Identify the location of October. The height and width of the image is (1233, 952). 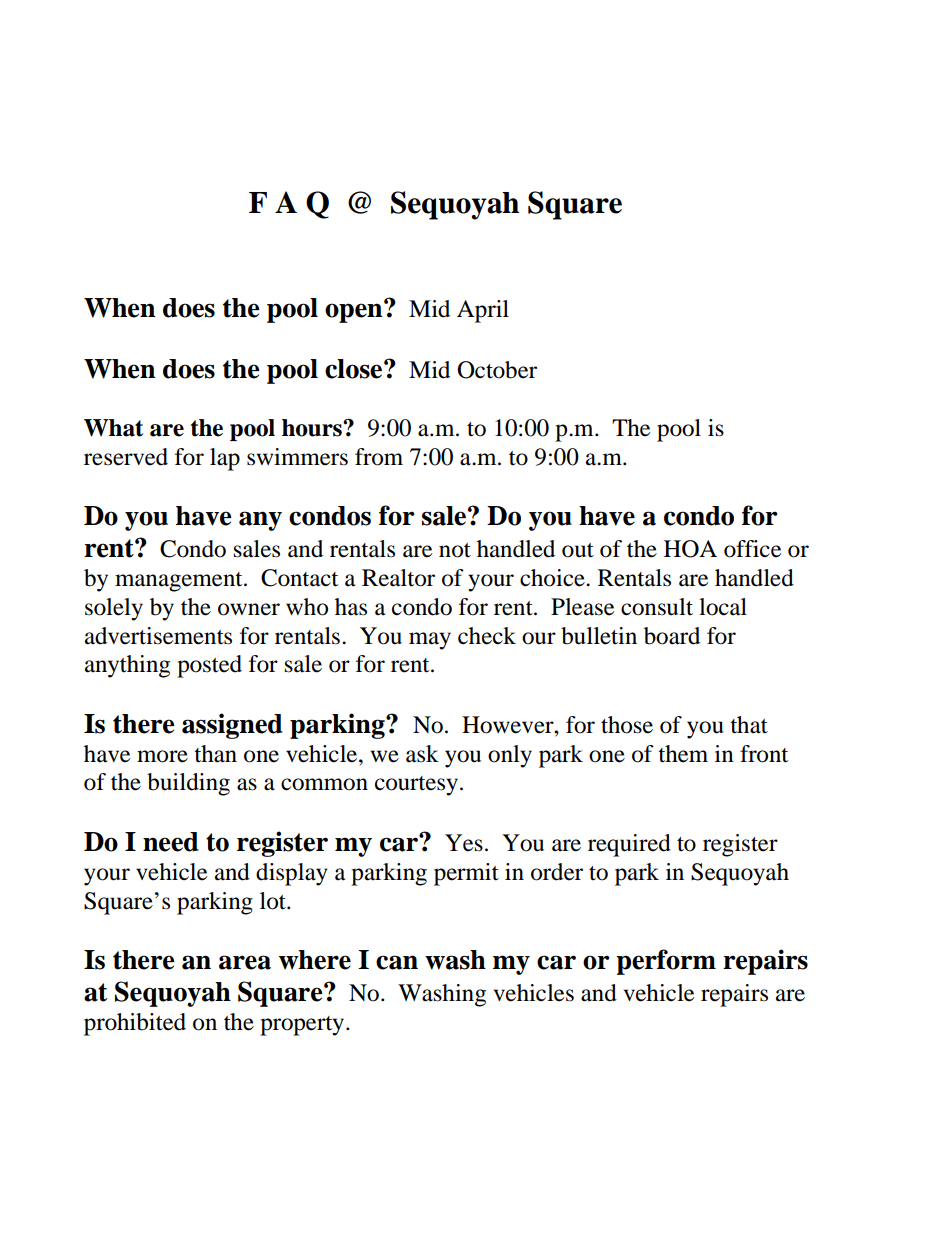
(497, 370).
